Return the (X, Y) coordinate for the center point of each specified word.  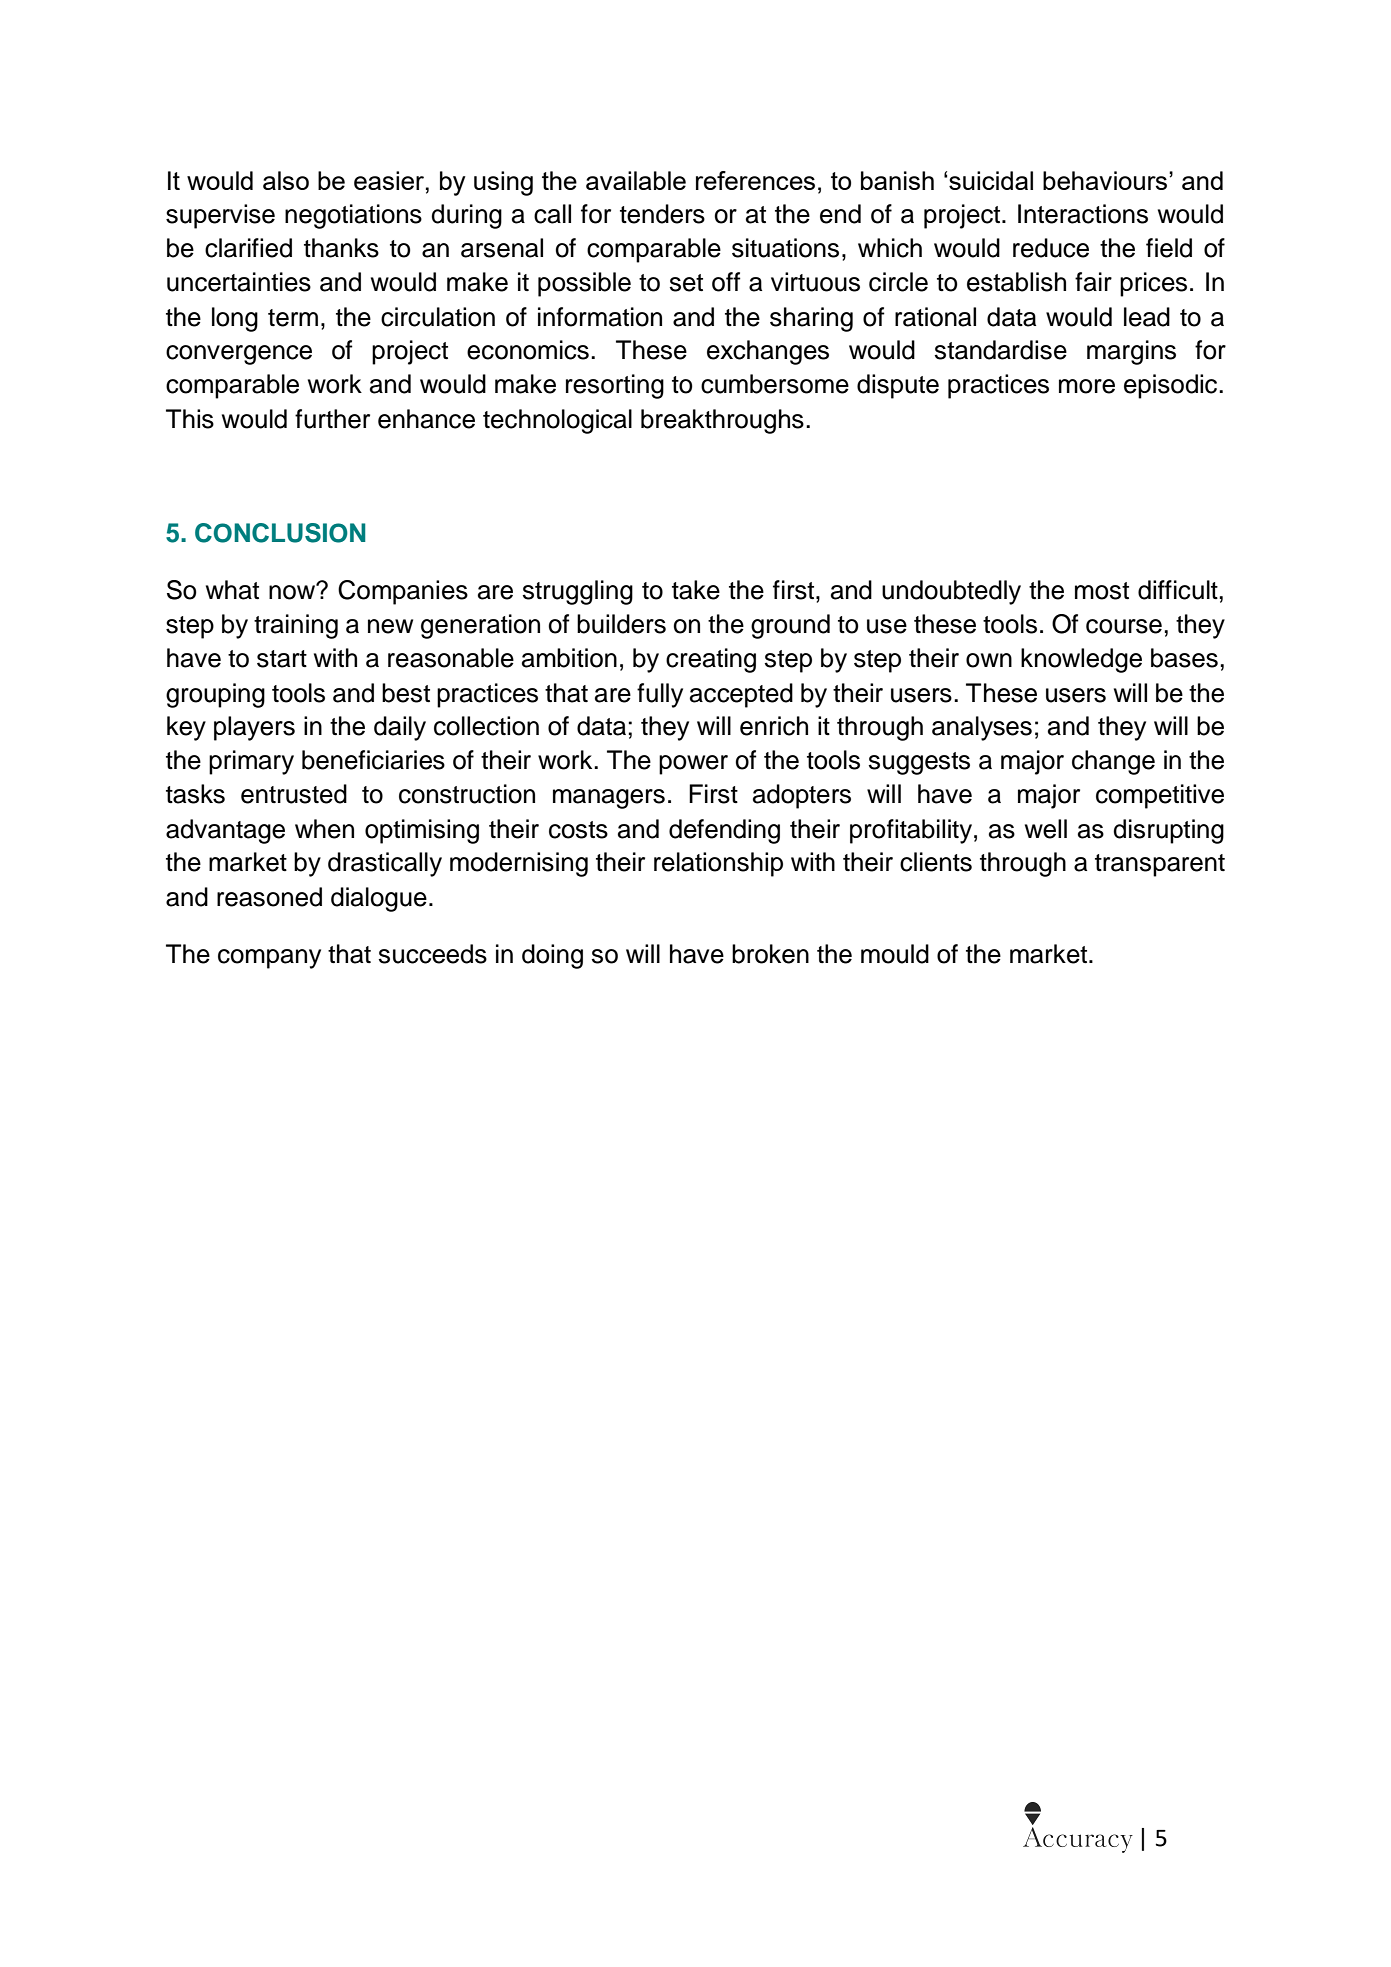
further (332, 419)
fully (660, 695)
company (269, 959)
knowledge (1081, 660)
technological (557, 421)
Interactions (1083, 214)
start (282, 659)
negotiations (353, 216)
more (1087, 386)
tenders (662, 214)
